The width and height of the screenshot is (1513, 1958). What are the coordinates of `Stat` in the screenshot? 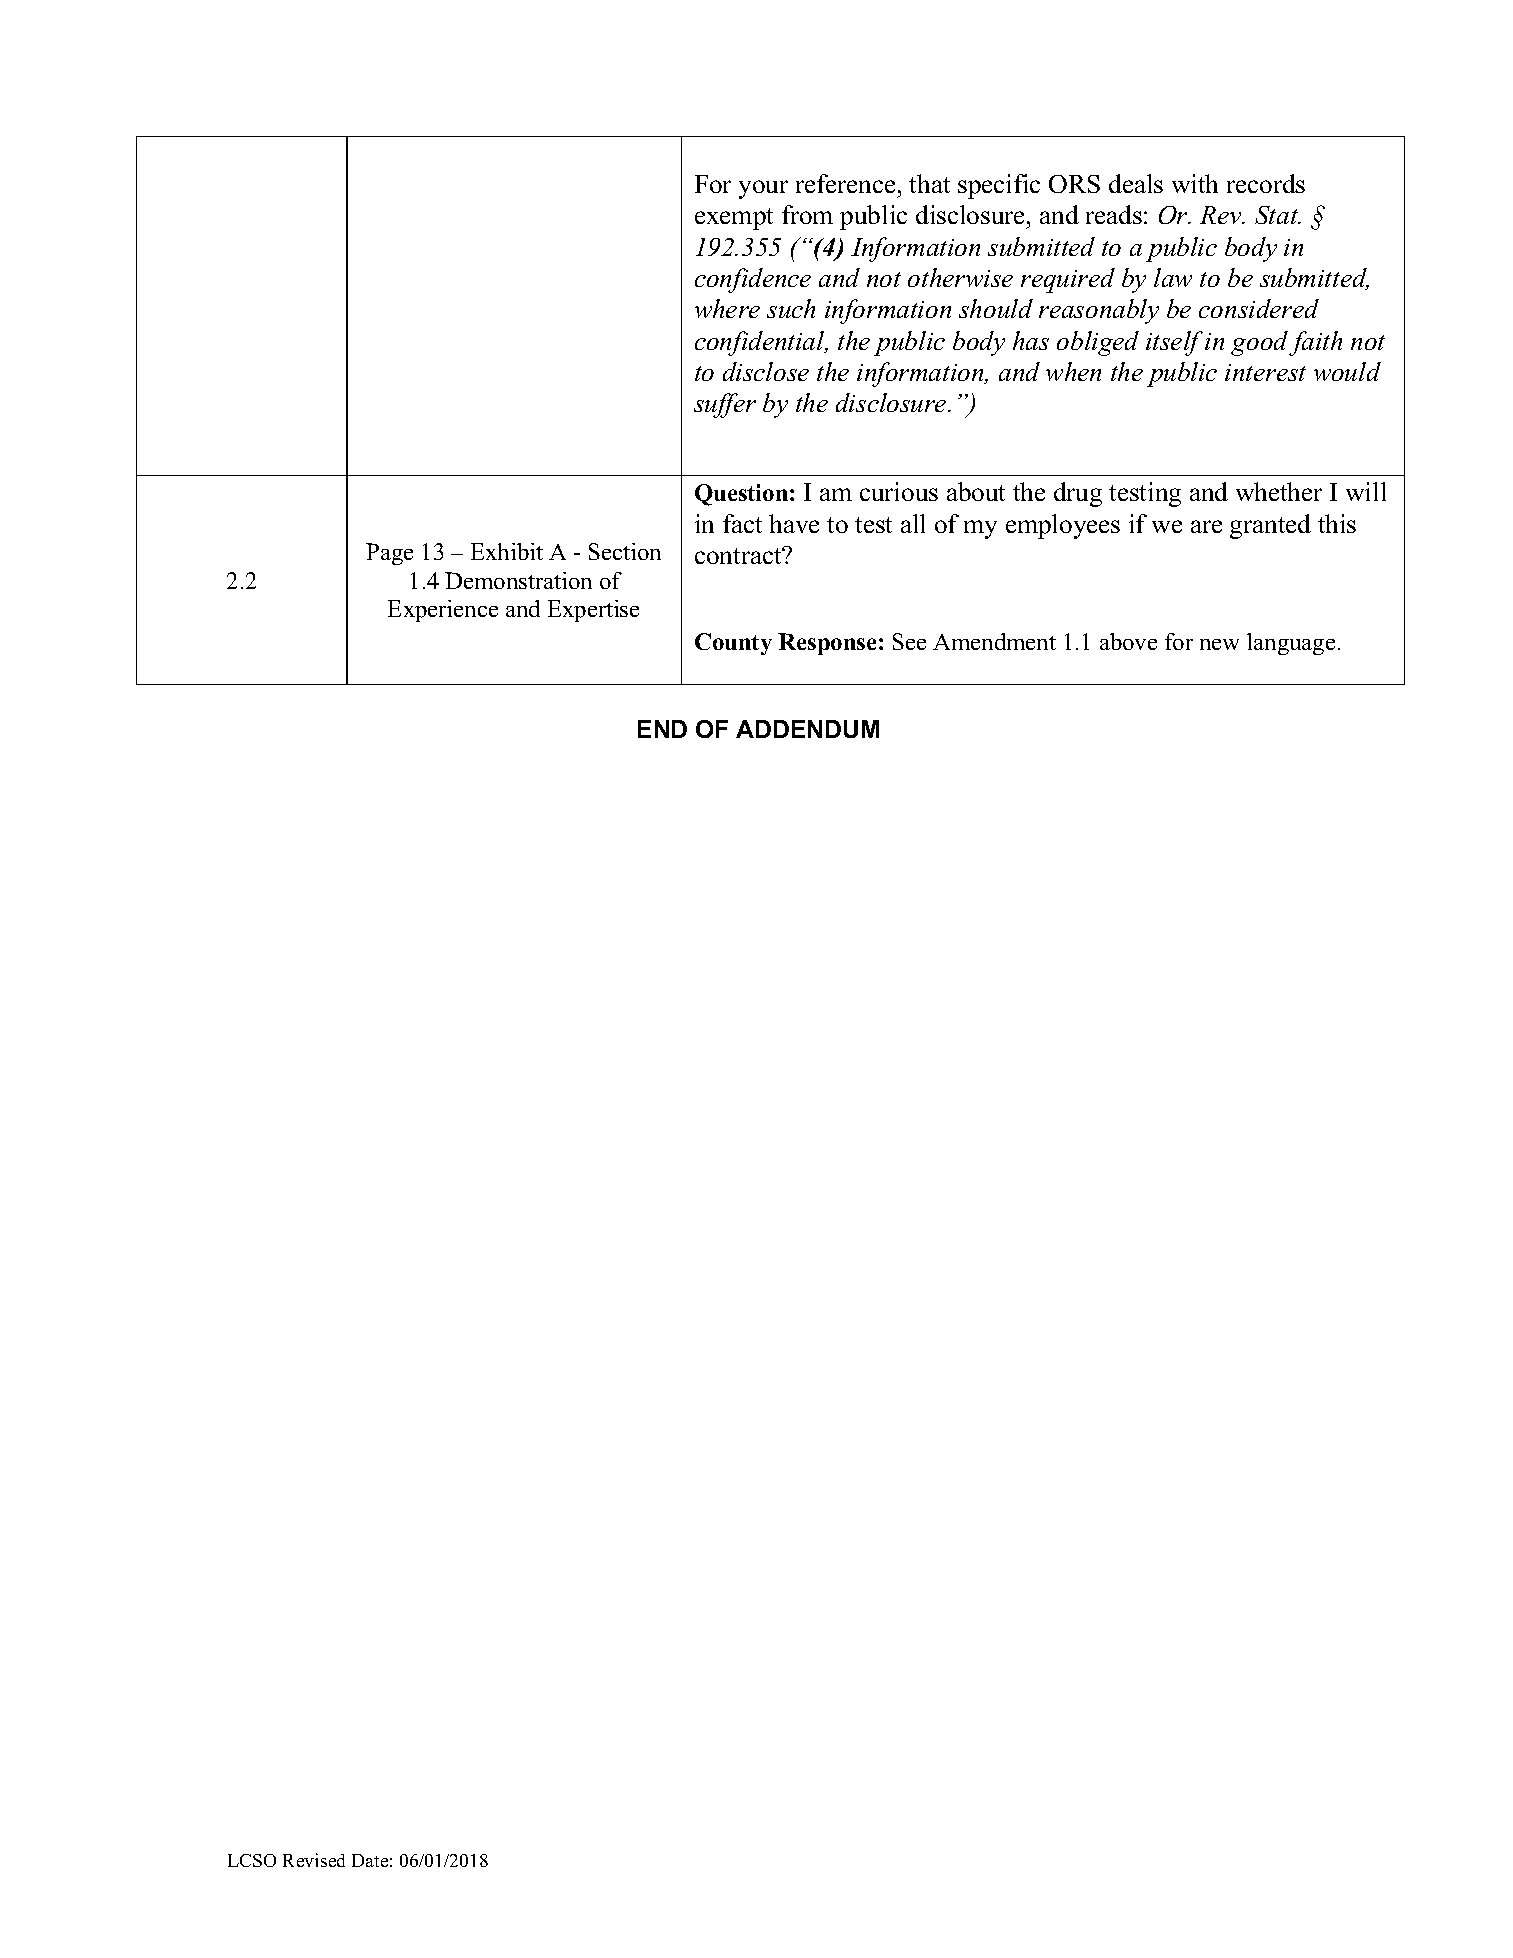 It's located at (1278, 215).
